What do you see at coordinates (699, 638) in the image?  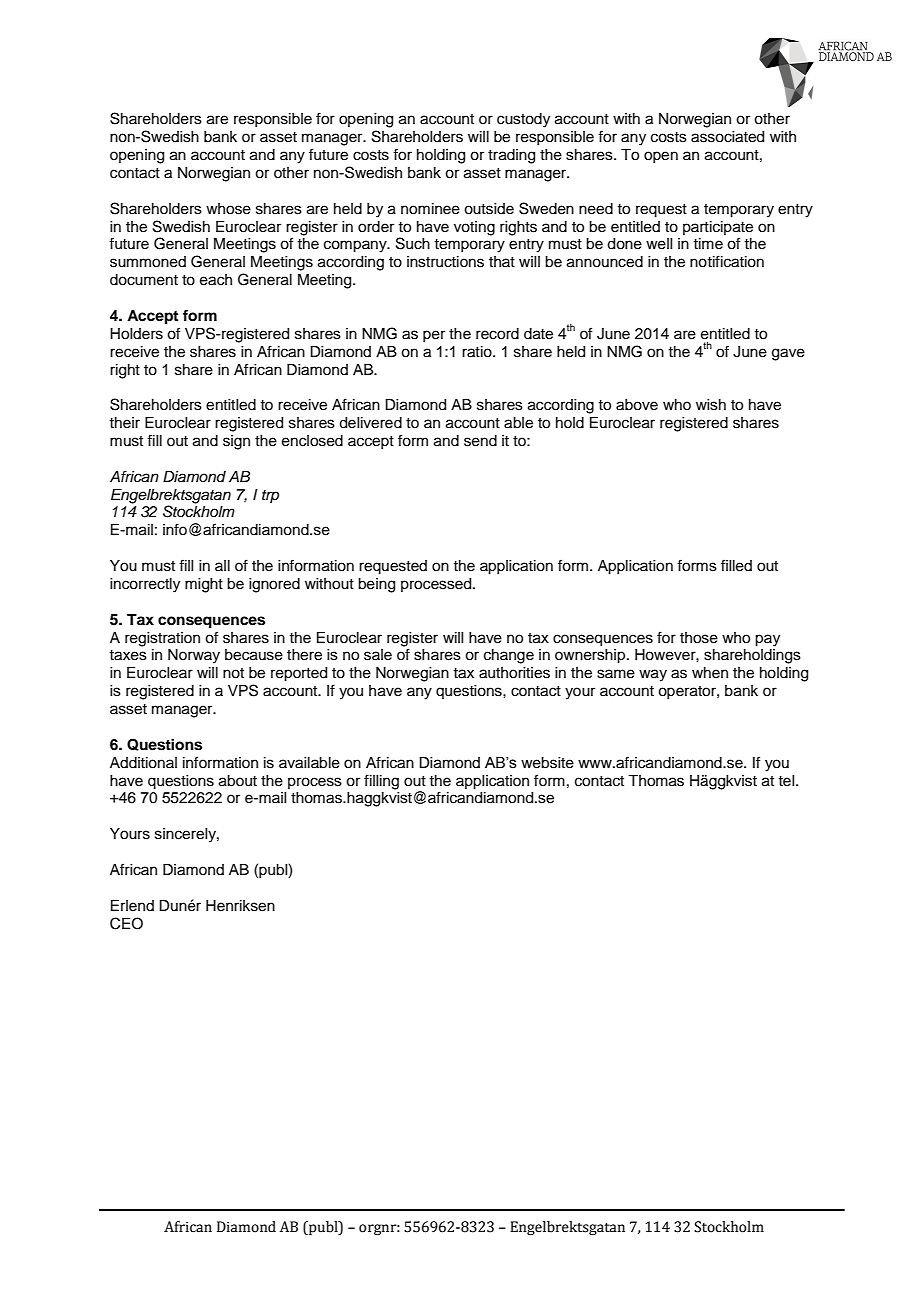 I see `those` at bounding box center [699, 638].
